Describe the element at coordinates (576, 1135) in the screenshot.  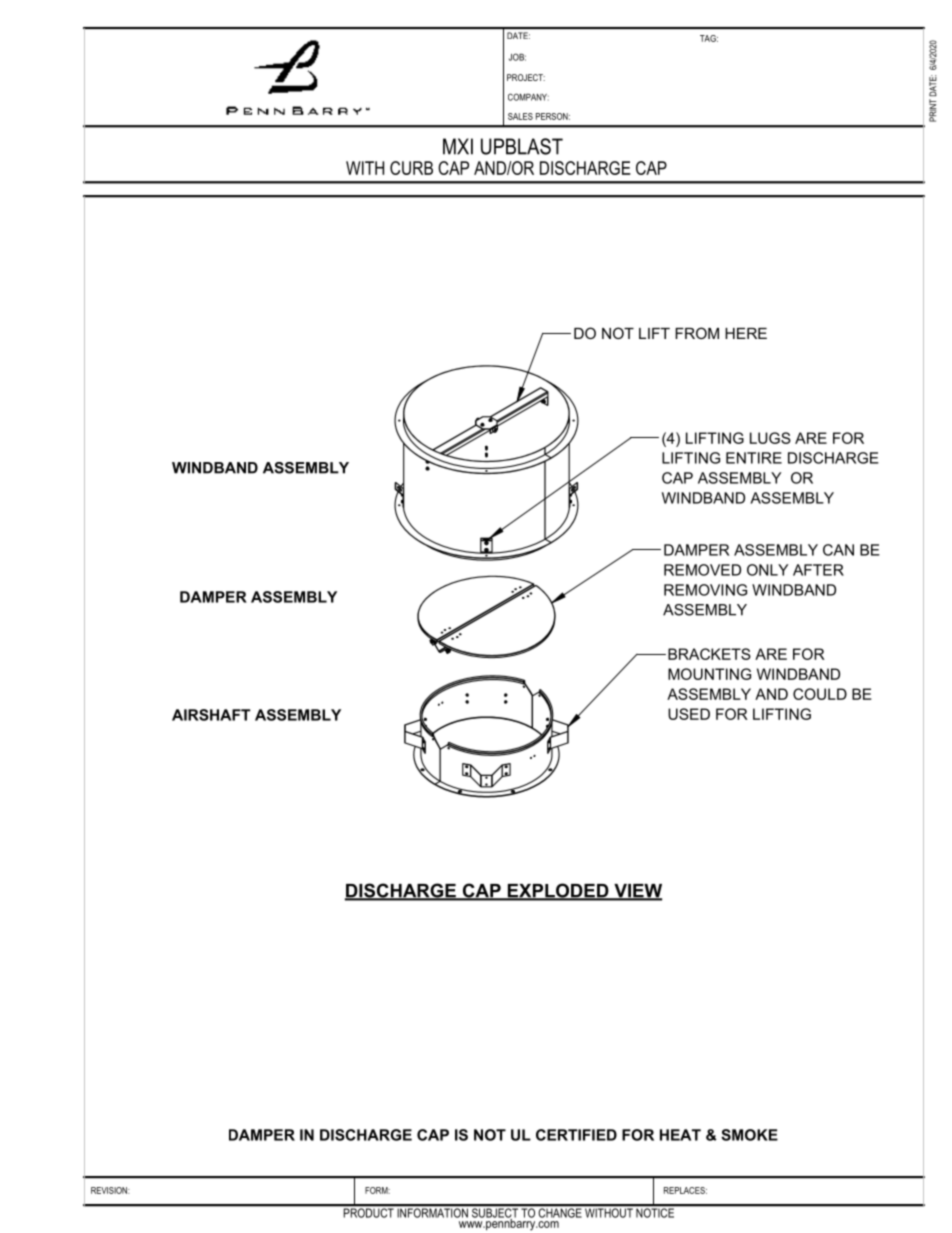
I see `CERTIFIED` at that location.
